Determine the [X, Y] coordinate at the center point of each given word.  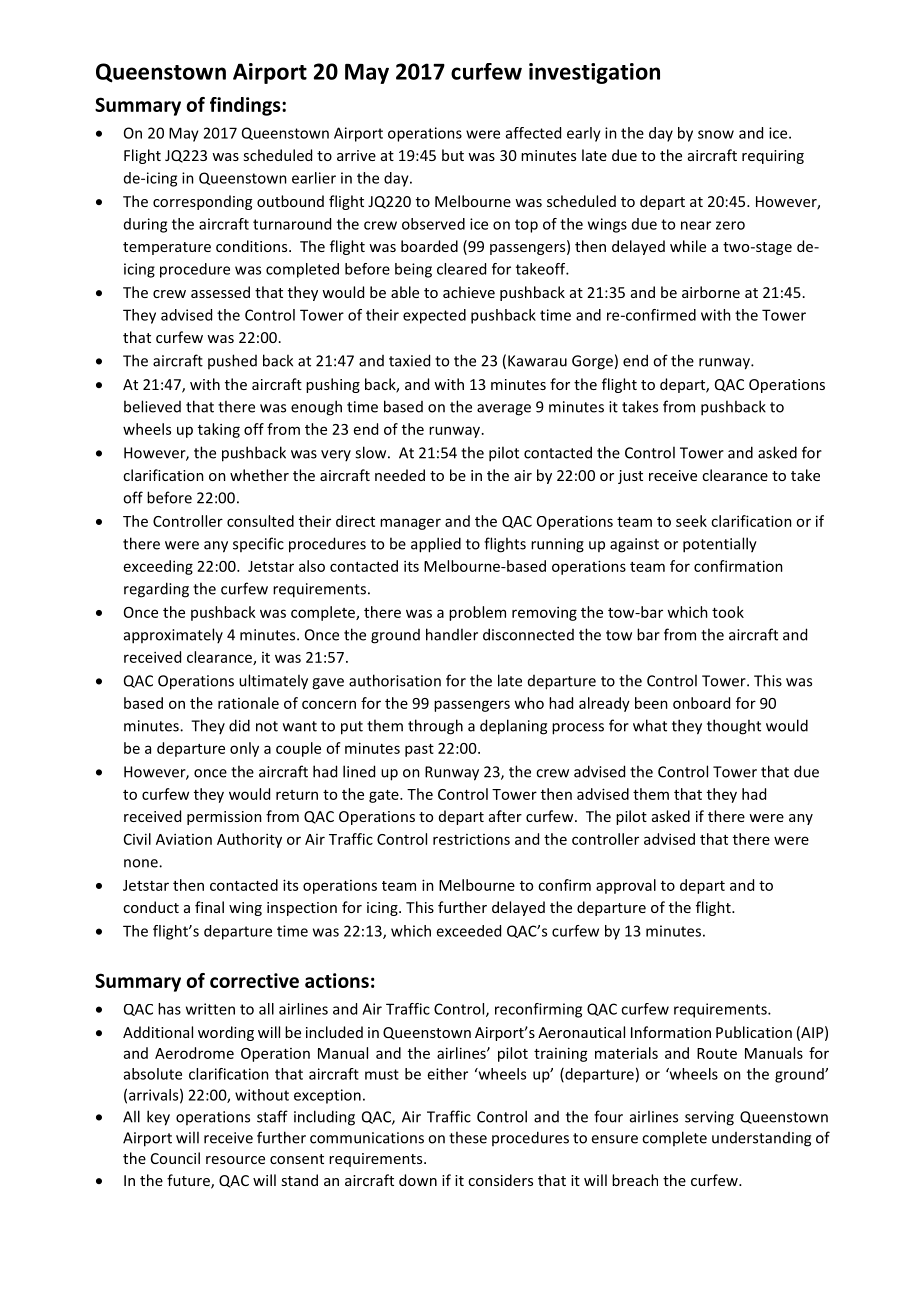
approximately [173, 636]
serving [709, 1118]
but [453, 155]
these [468, 1137]
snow [716, 134]
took [728, 612]
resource [235, 1160]
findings [246, 106]
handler [452, 634]
